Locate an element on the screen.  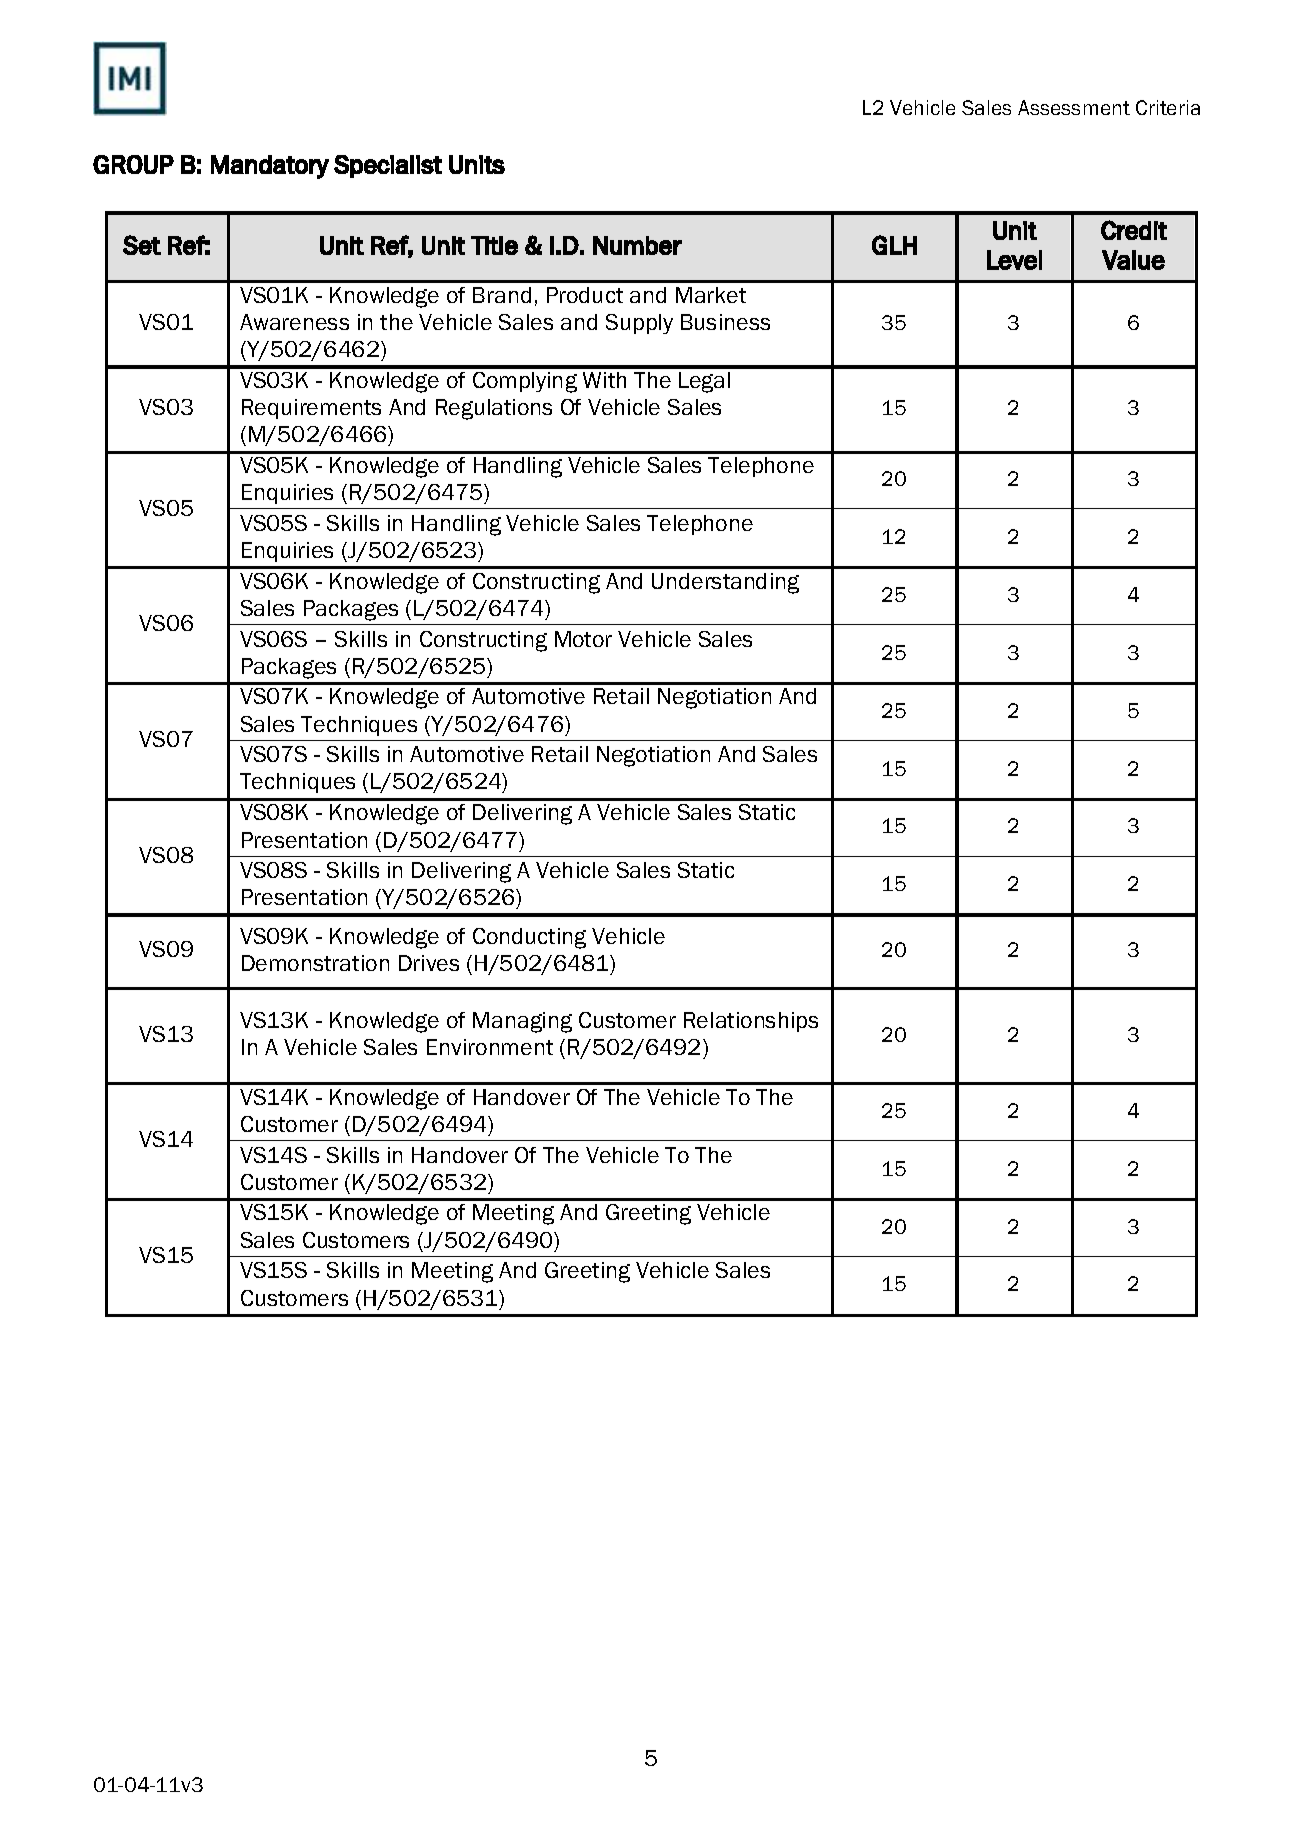
Number is located at coordinates (637, 245).
